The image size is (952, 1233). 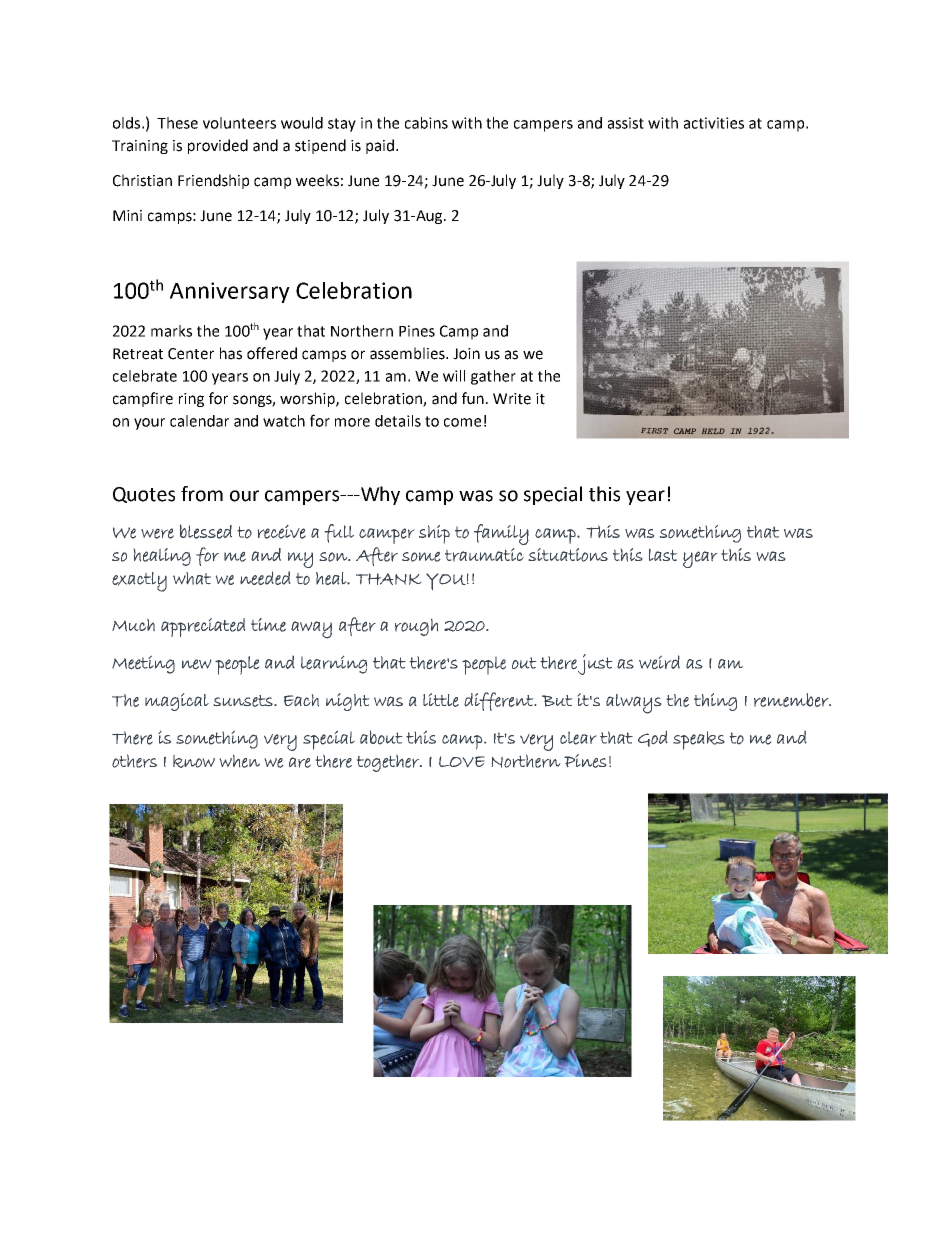 What do you see at coordinates (218, 146) in the screenshot?
I see `provided` at bounding box center [218, 146].
